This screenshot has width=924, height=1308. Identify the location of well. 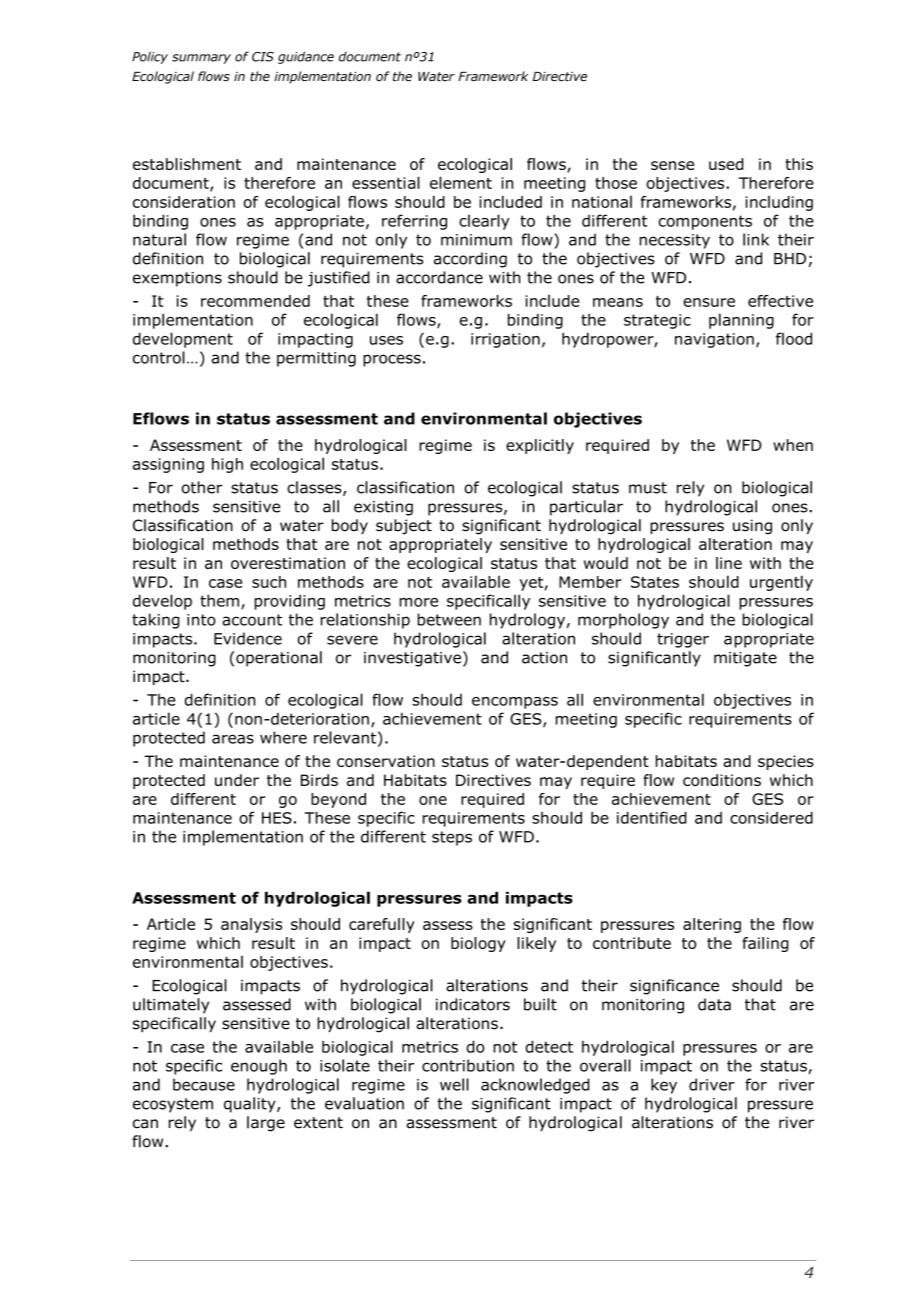
(454, 1084).
